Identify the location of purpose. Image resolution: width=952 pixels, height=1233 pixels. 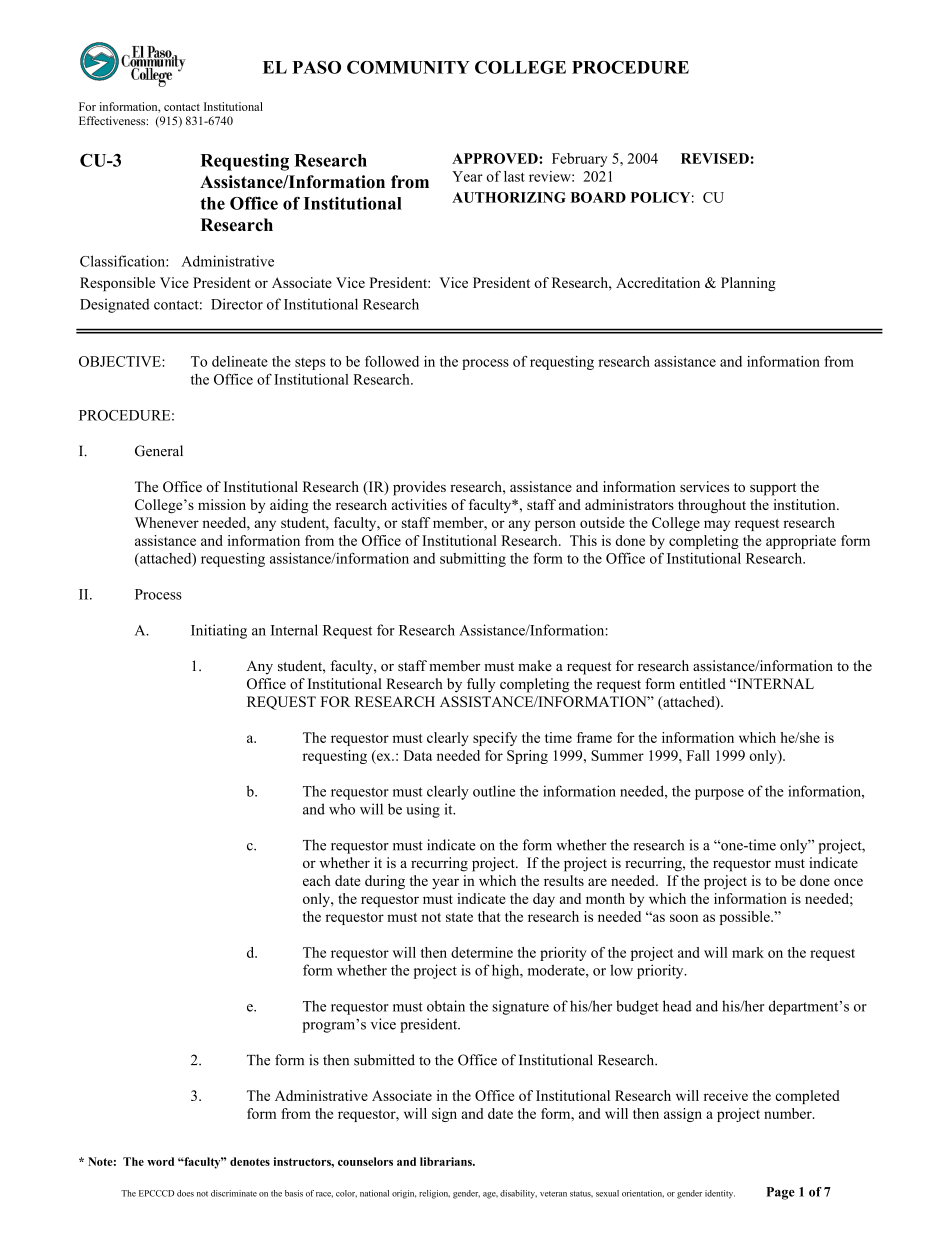
(719, 794).
